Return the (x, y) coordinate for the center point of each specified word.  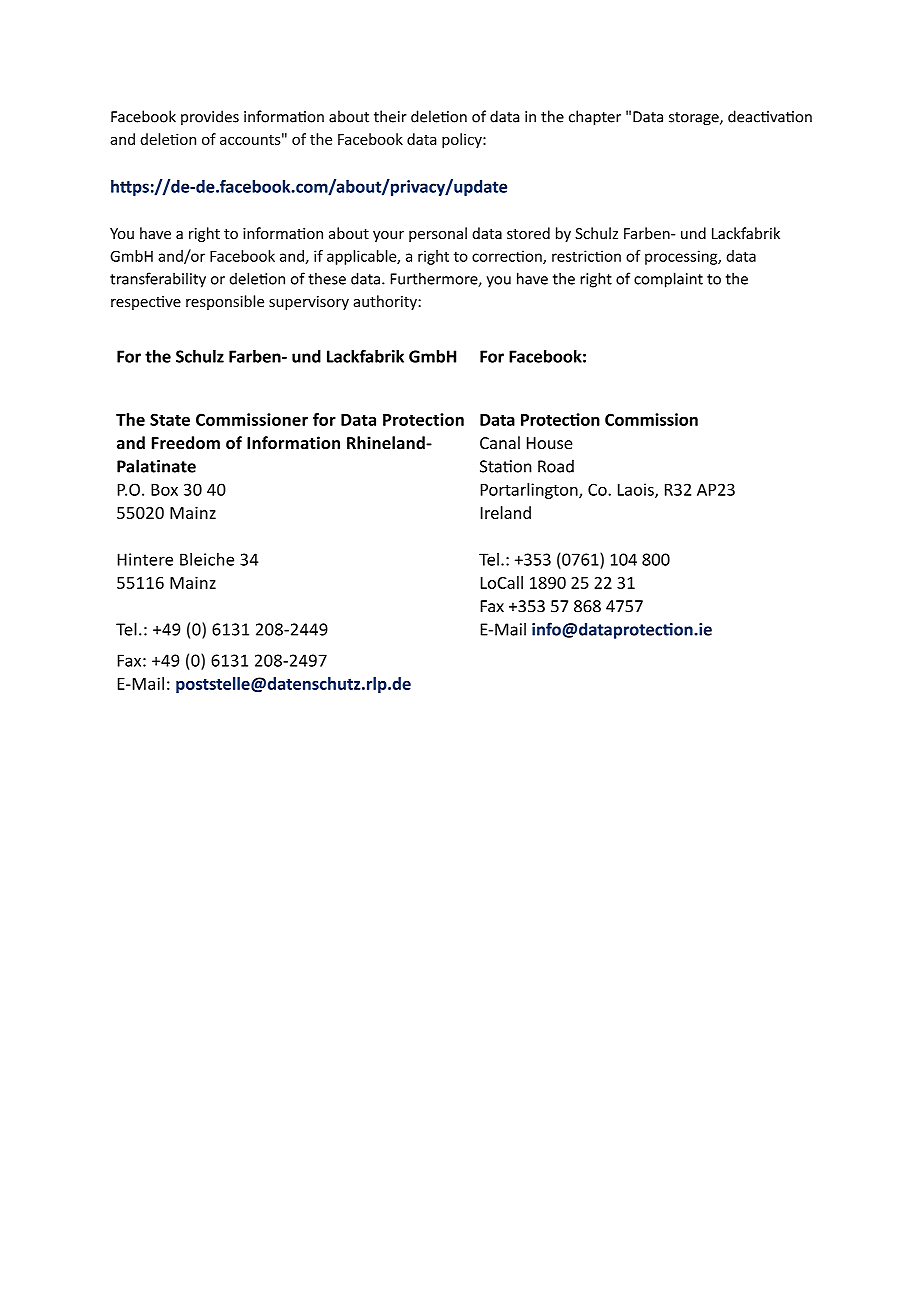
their (390, 116)
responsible (225, 302)
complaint (668, 280)
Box (164, 490)
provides (210, 117)
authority (386, 302)
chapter (595, 118)
